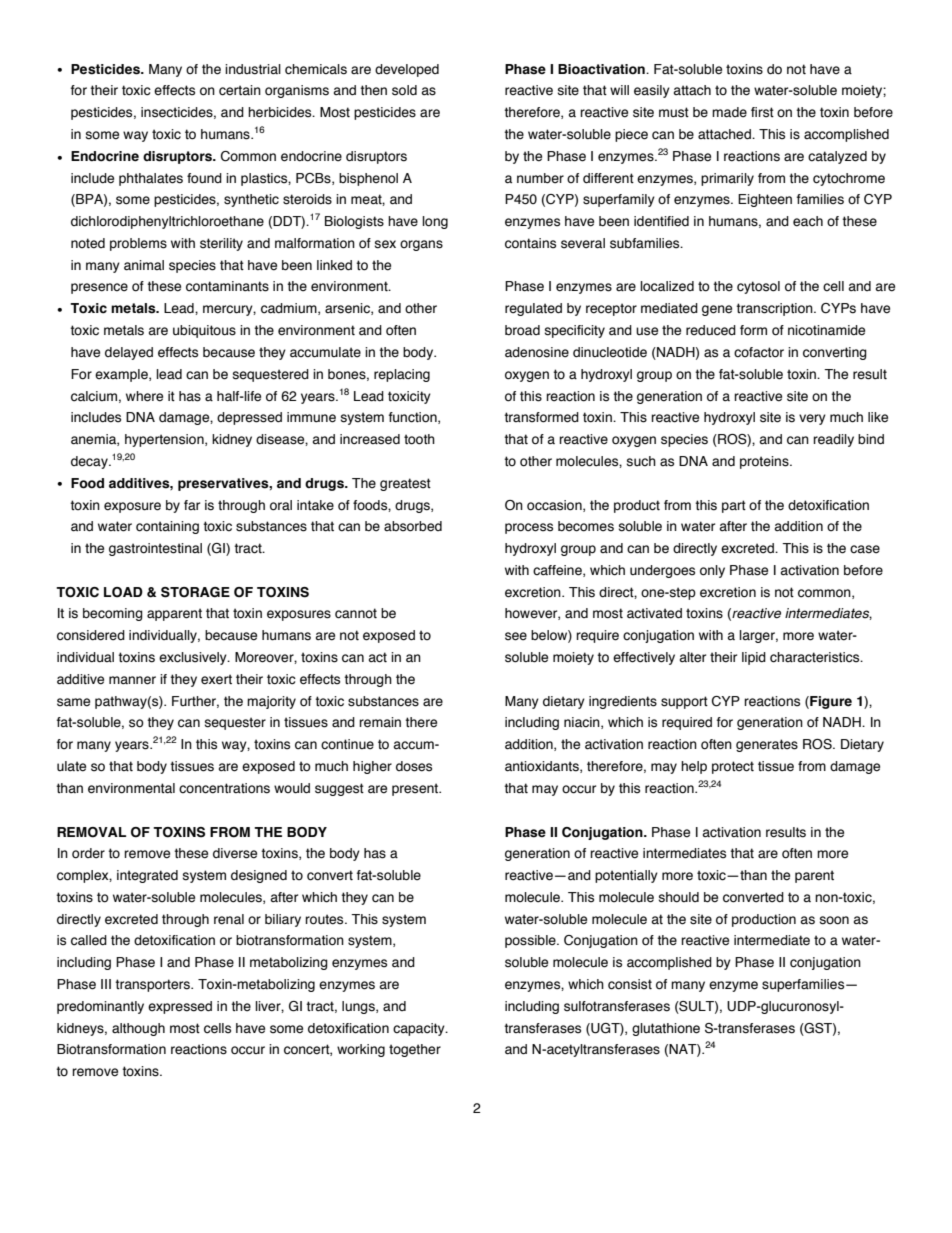 This screenshot has height=1233, width=952. What do you see at coordinates (180, 1007) in the screenshot?
I see `expressed` at bounding box center [180, 1007].
